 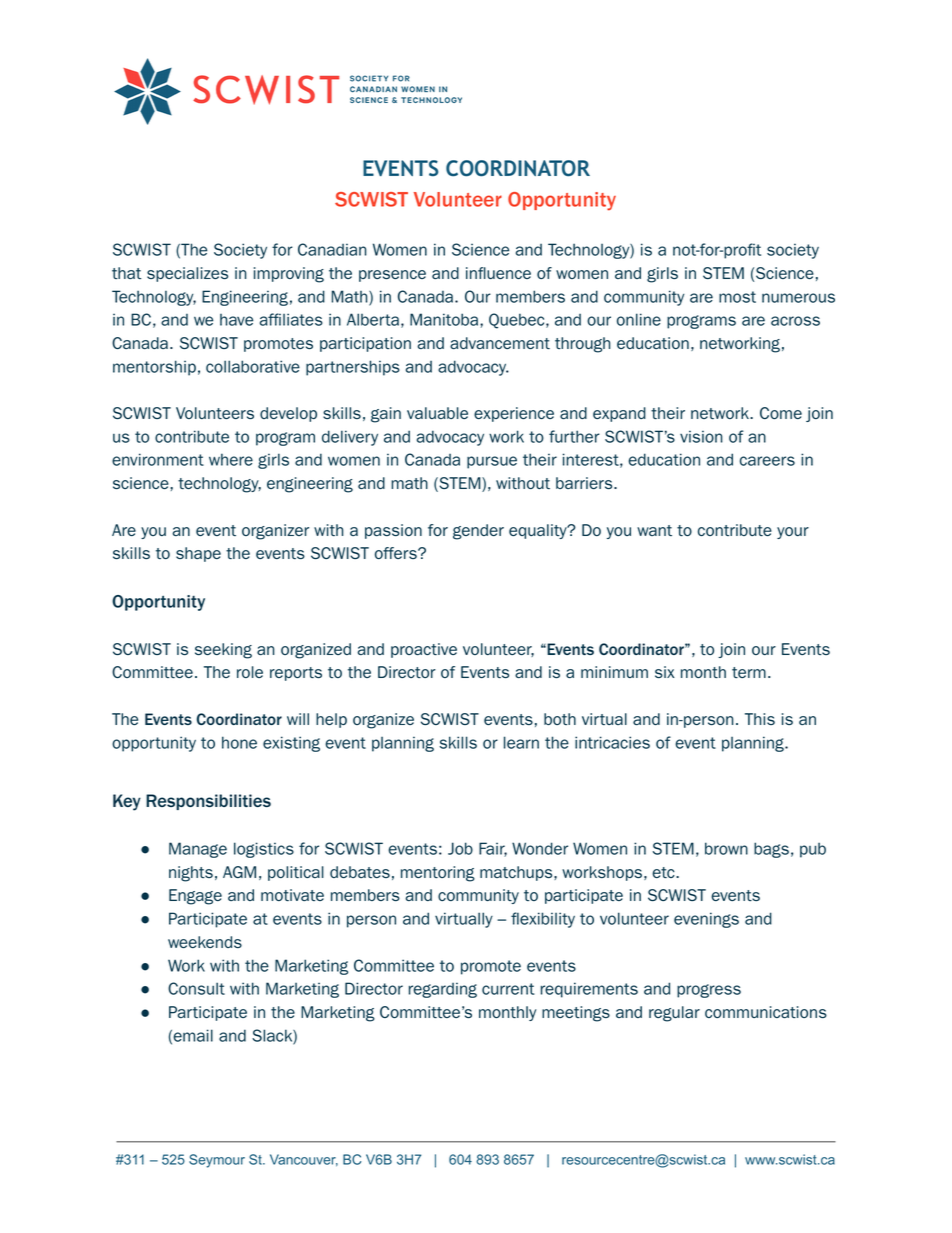 I want to click on brown, so click(x=726, y=848).
